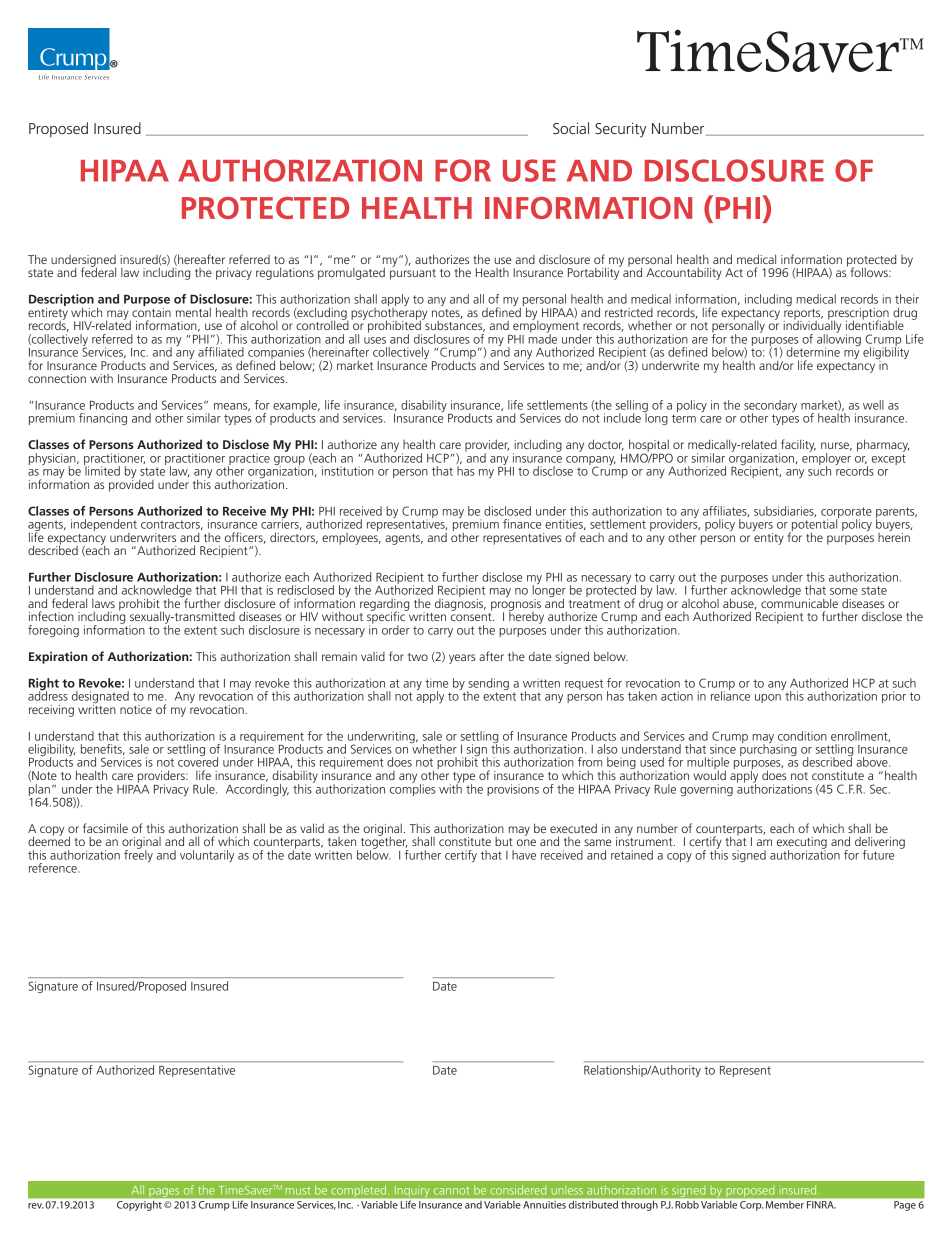 This screenshot has height=1233, width=952. What do you see at coordinates (285, 273) in the screenshot?
I see `regulations` at bounding box center [285, 273].
